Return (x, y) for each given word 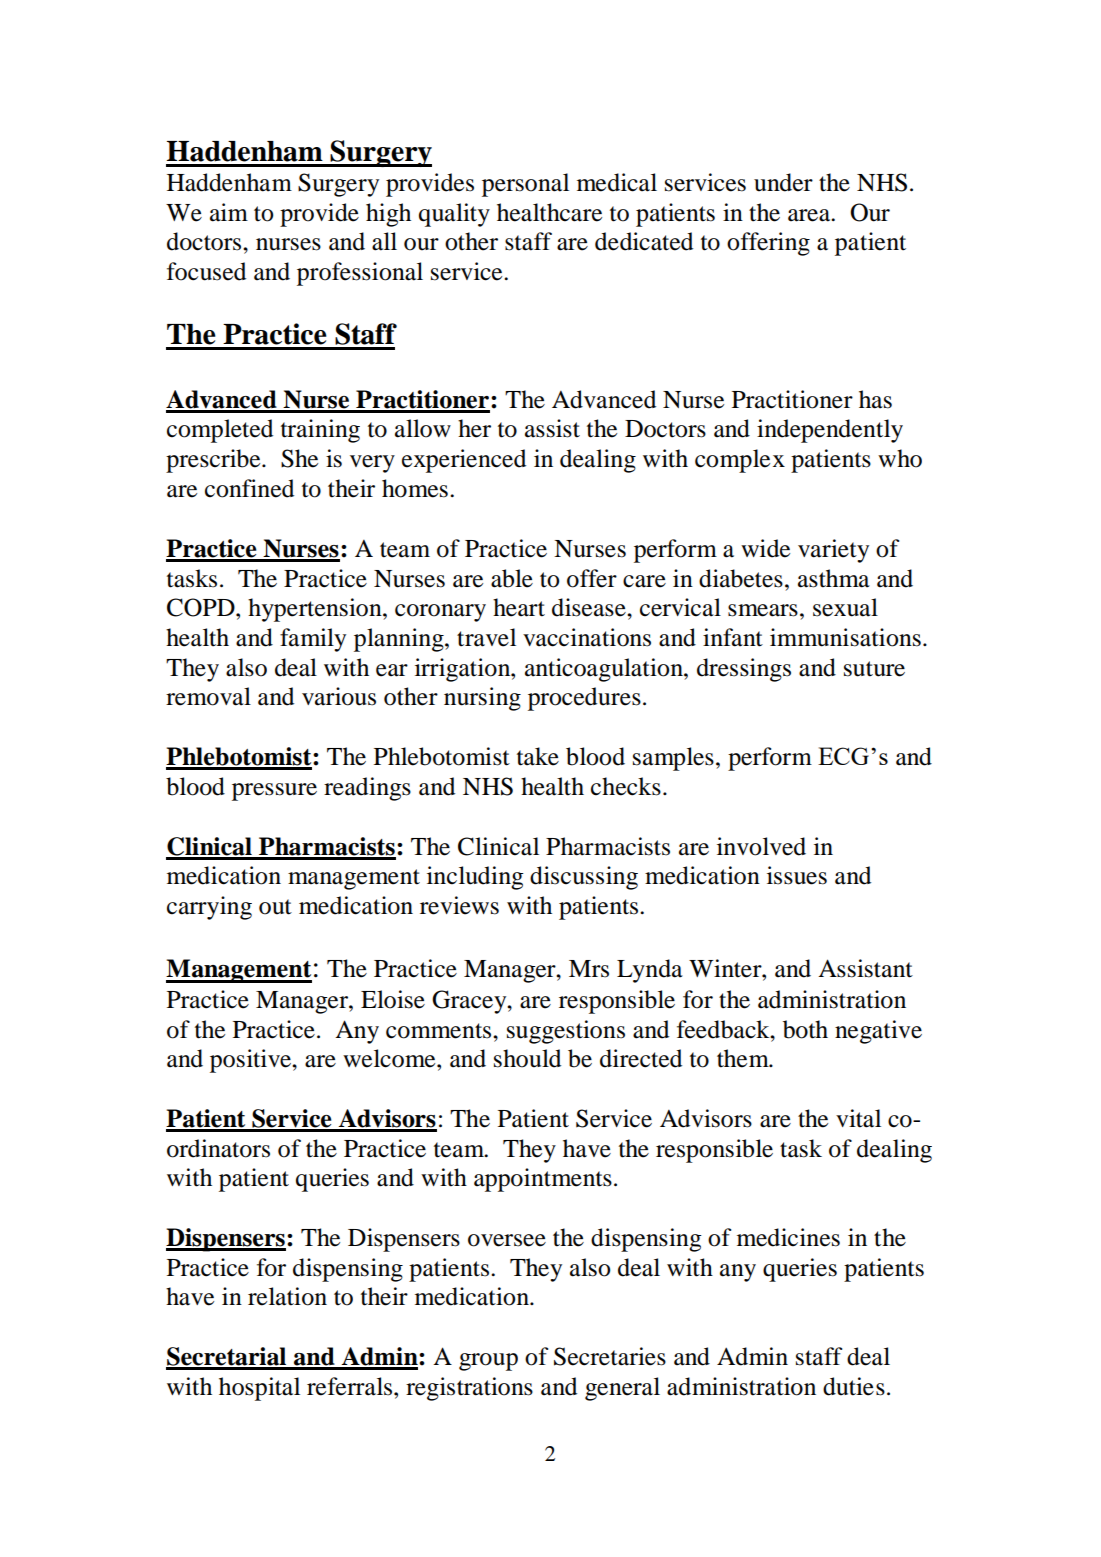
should (527, 1058)
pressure (274, 792)
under (783, 182)
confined (249, 488)
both (805, 1029)
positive (251, 1061)
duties (854, 1386)
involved (761, 846)
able (512, 578)
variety (833, 551)
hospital (259, 1389)
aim (229, 212)
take (538, 756)
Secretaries (610, 1356)
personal (525, 185)
